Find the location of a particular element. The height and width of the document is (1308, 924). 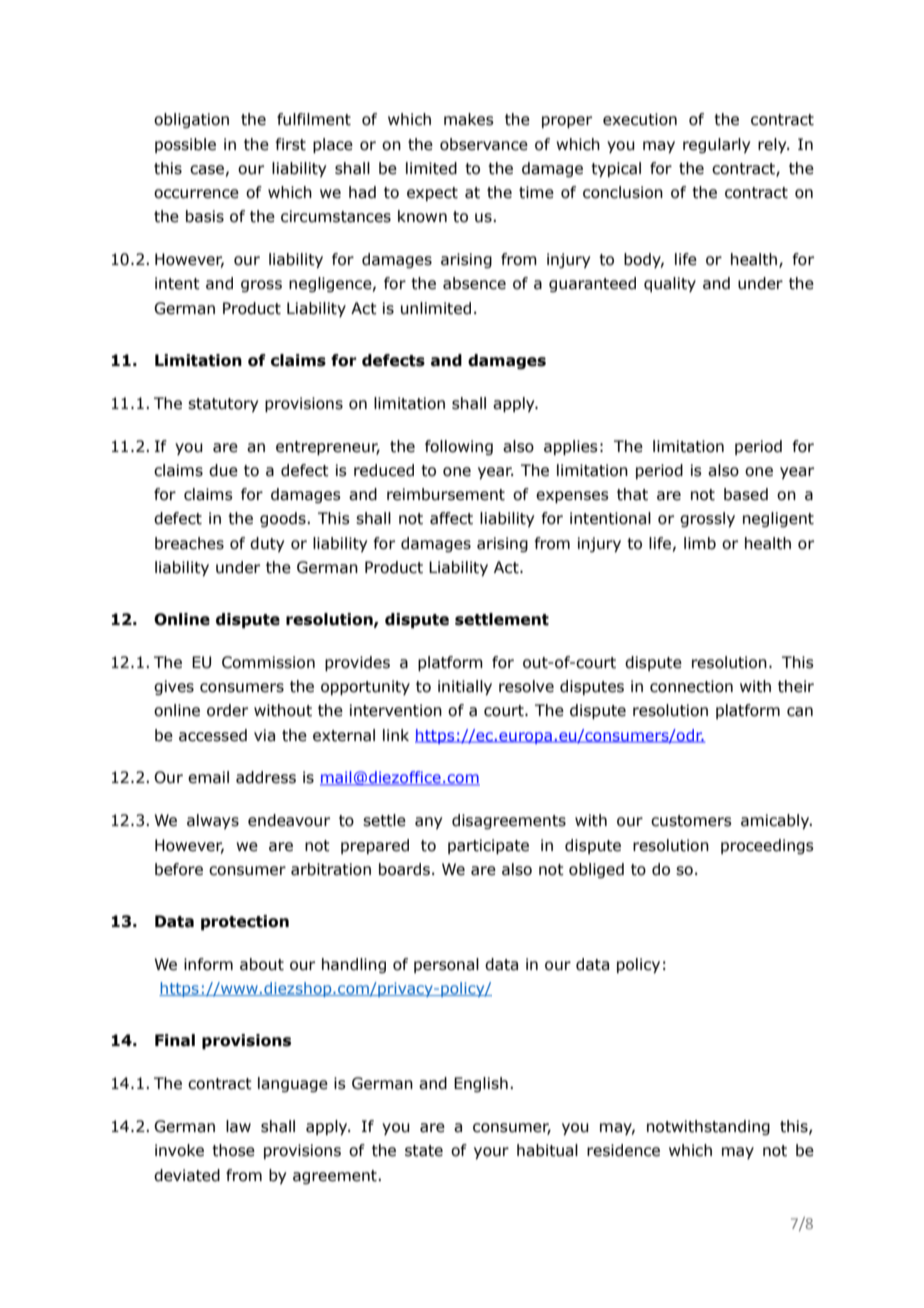

regularly is located at coordinates (716, 145).
